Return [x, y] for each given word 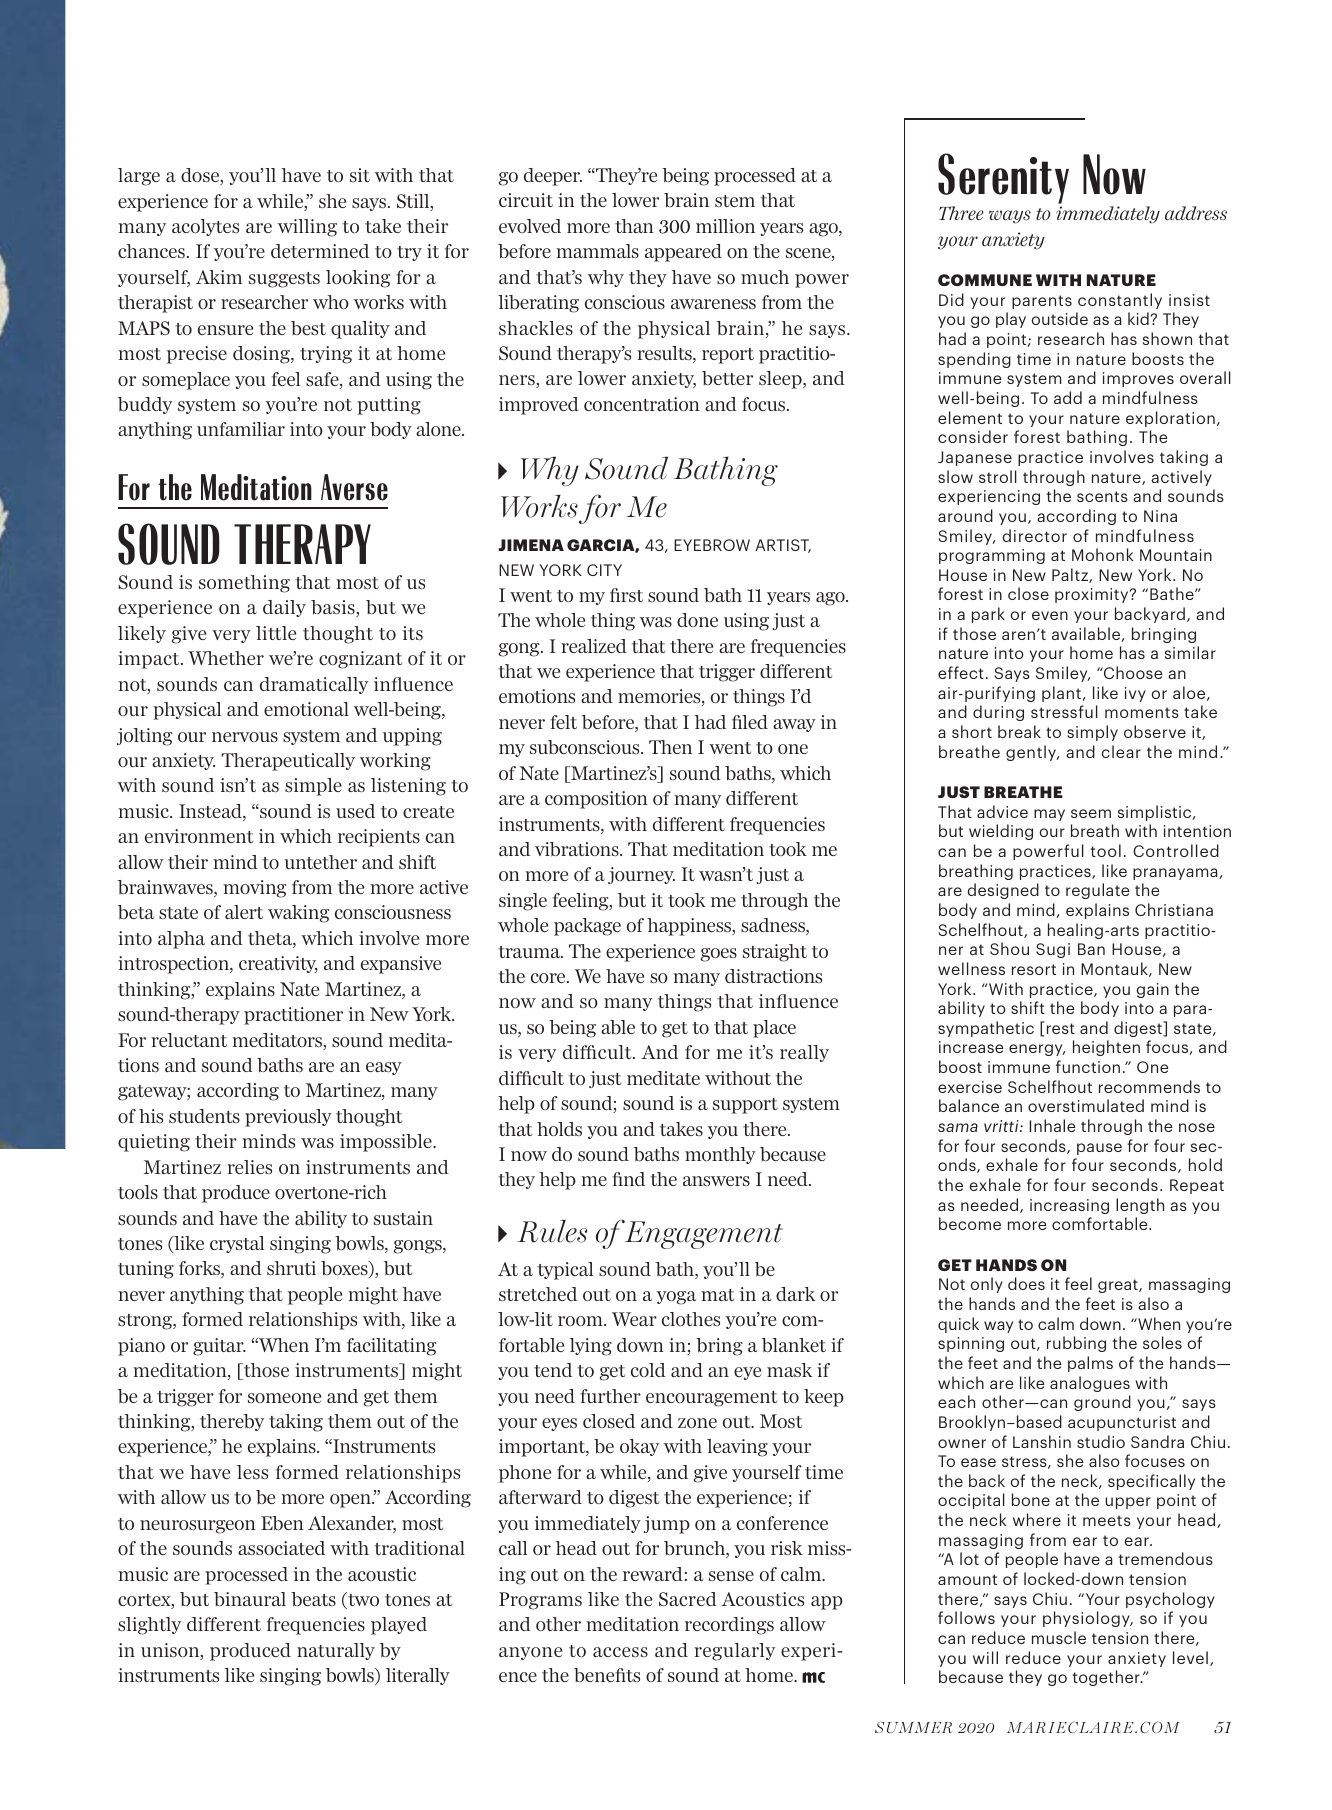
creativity [278, 964]
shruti [291, 1268]
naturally [336, 1651]
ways [1009, 217]
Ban [1091, 949]
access [620, 1652]
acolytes [205, 227]
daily [284, 608]
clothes [691, 1319]
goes [719, 955]
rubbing [1076, 1344]
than [634, 226]
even [1050, 615]
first [626, 595]
